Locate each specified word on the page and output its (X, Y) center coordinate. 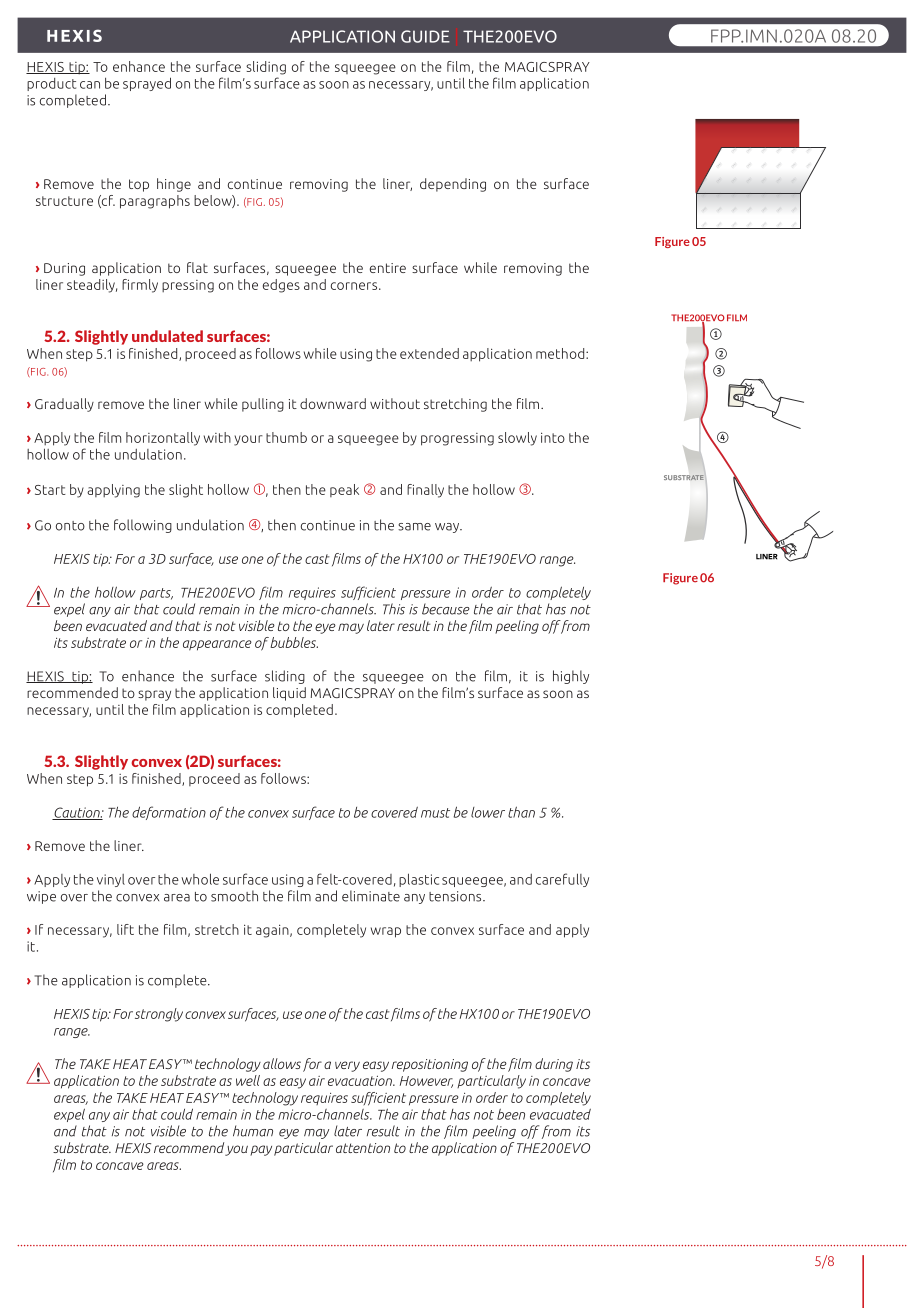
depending (453, 185)
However (426, 1082)
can (90, 85)
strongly (159, 1015)
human (253, 1131)
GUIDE (425, 36)
